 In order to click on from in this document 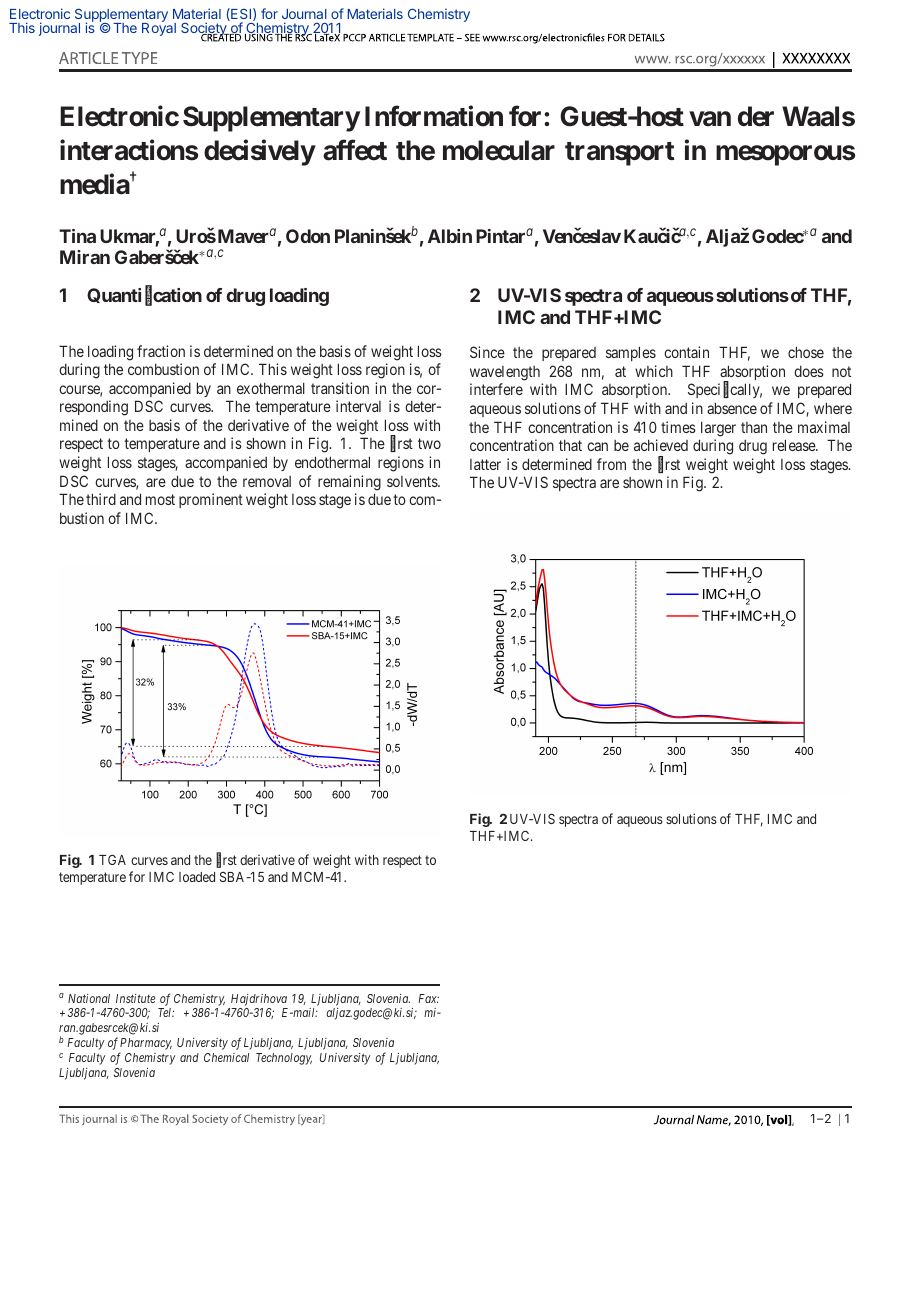, I will do `click(611, 464)`.
